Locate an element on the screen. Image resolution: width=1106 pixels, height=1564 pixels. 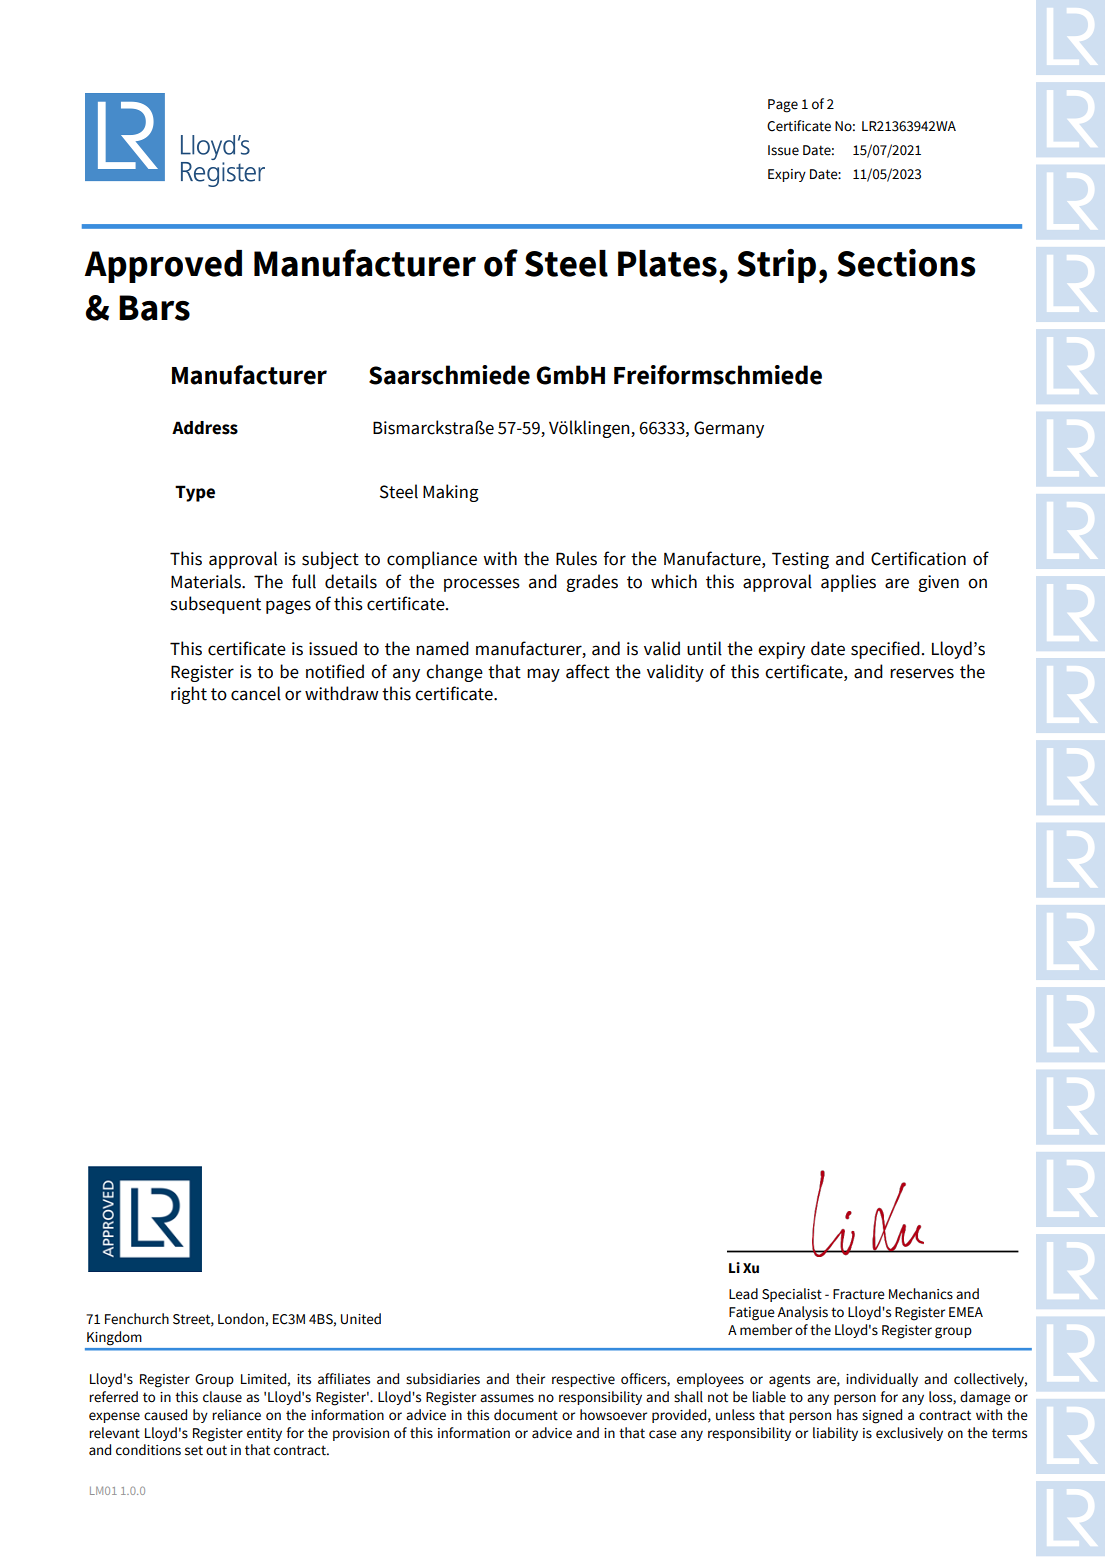
Bars is located at coordinates (154, 308).
